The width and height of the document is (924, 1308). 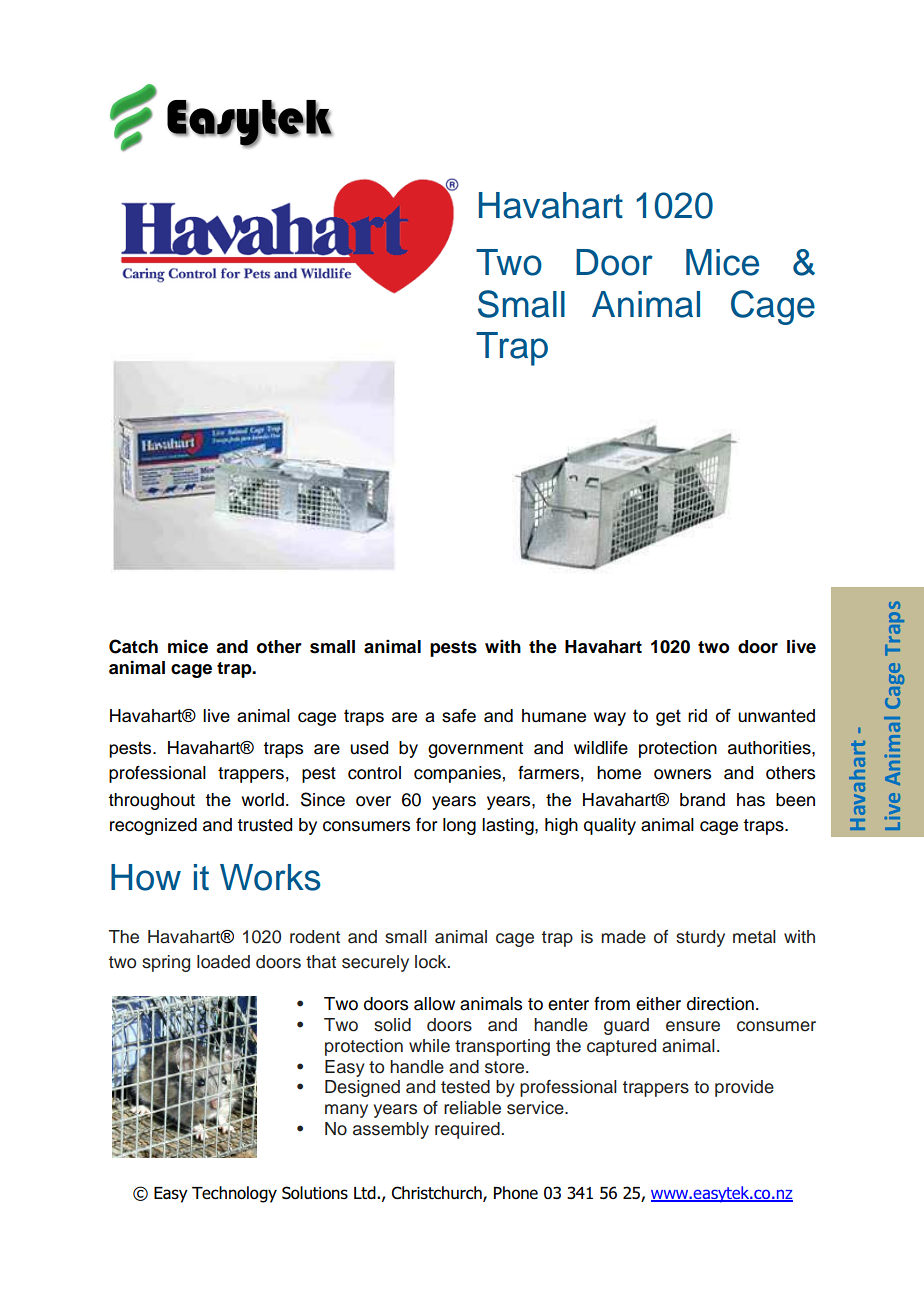 I want to click on Catch, so click(x=133, y=646).
